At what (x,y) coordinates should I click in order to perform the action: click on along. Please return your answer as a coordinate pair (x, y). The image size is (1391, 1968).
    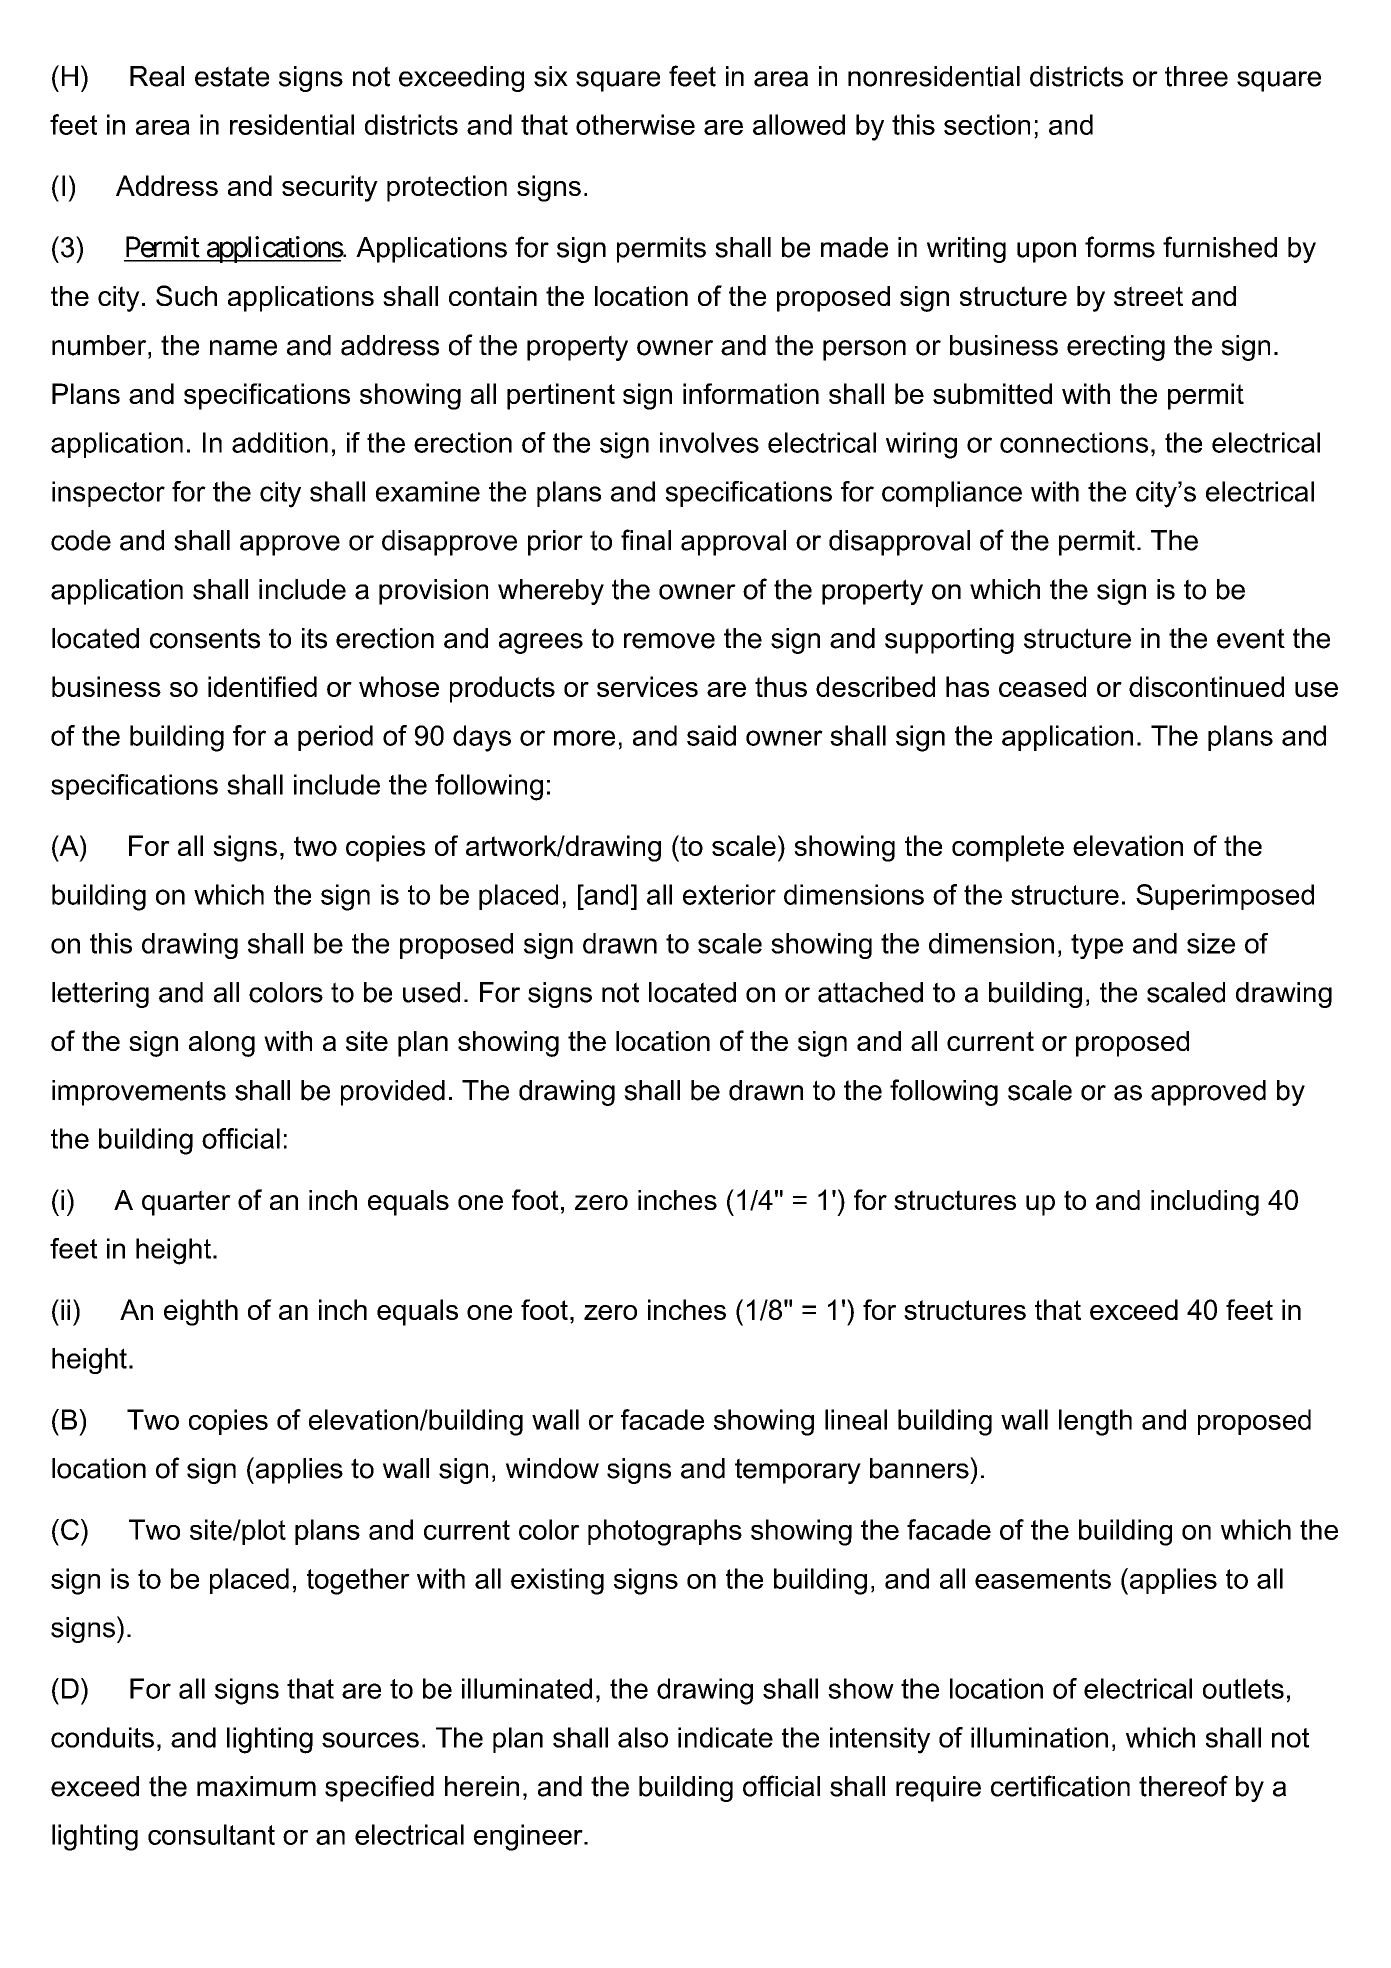
    Looking at the image, I should click on (222, 1044).
